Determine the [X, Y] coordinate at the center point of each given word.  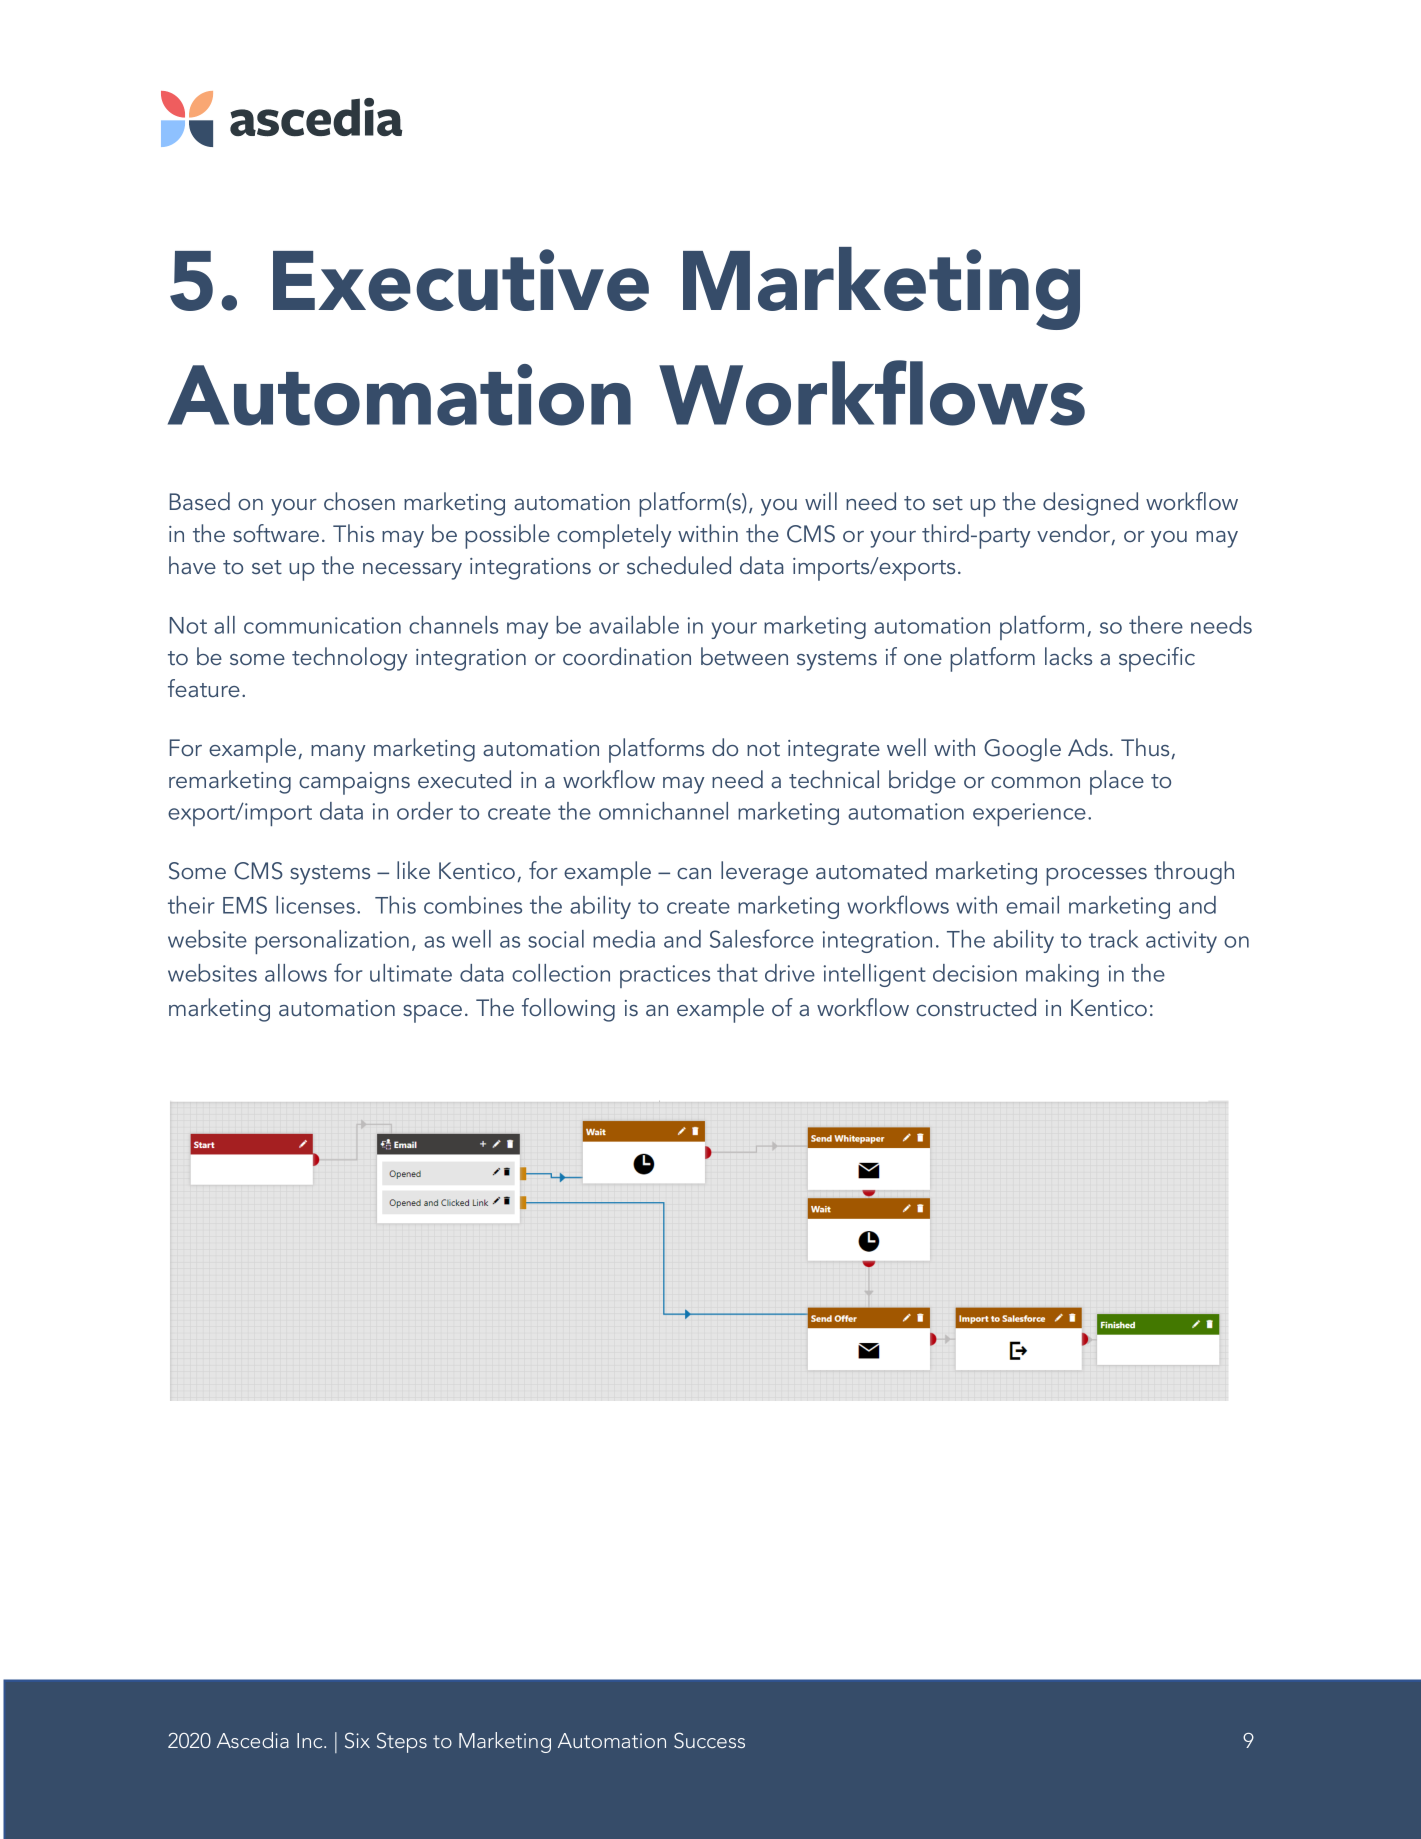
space [432, 1014]
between [744, 656]
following [568, 1010]
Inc [311, 1740]
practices [665, 976]
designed [1090, 504]
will [821, 501]
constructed [976, 1007]
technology [350, 659]
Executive [461, 280]
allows [296, 973]
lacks [1068, 656]
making [1062, 975]
